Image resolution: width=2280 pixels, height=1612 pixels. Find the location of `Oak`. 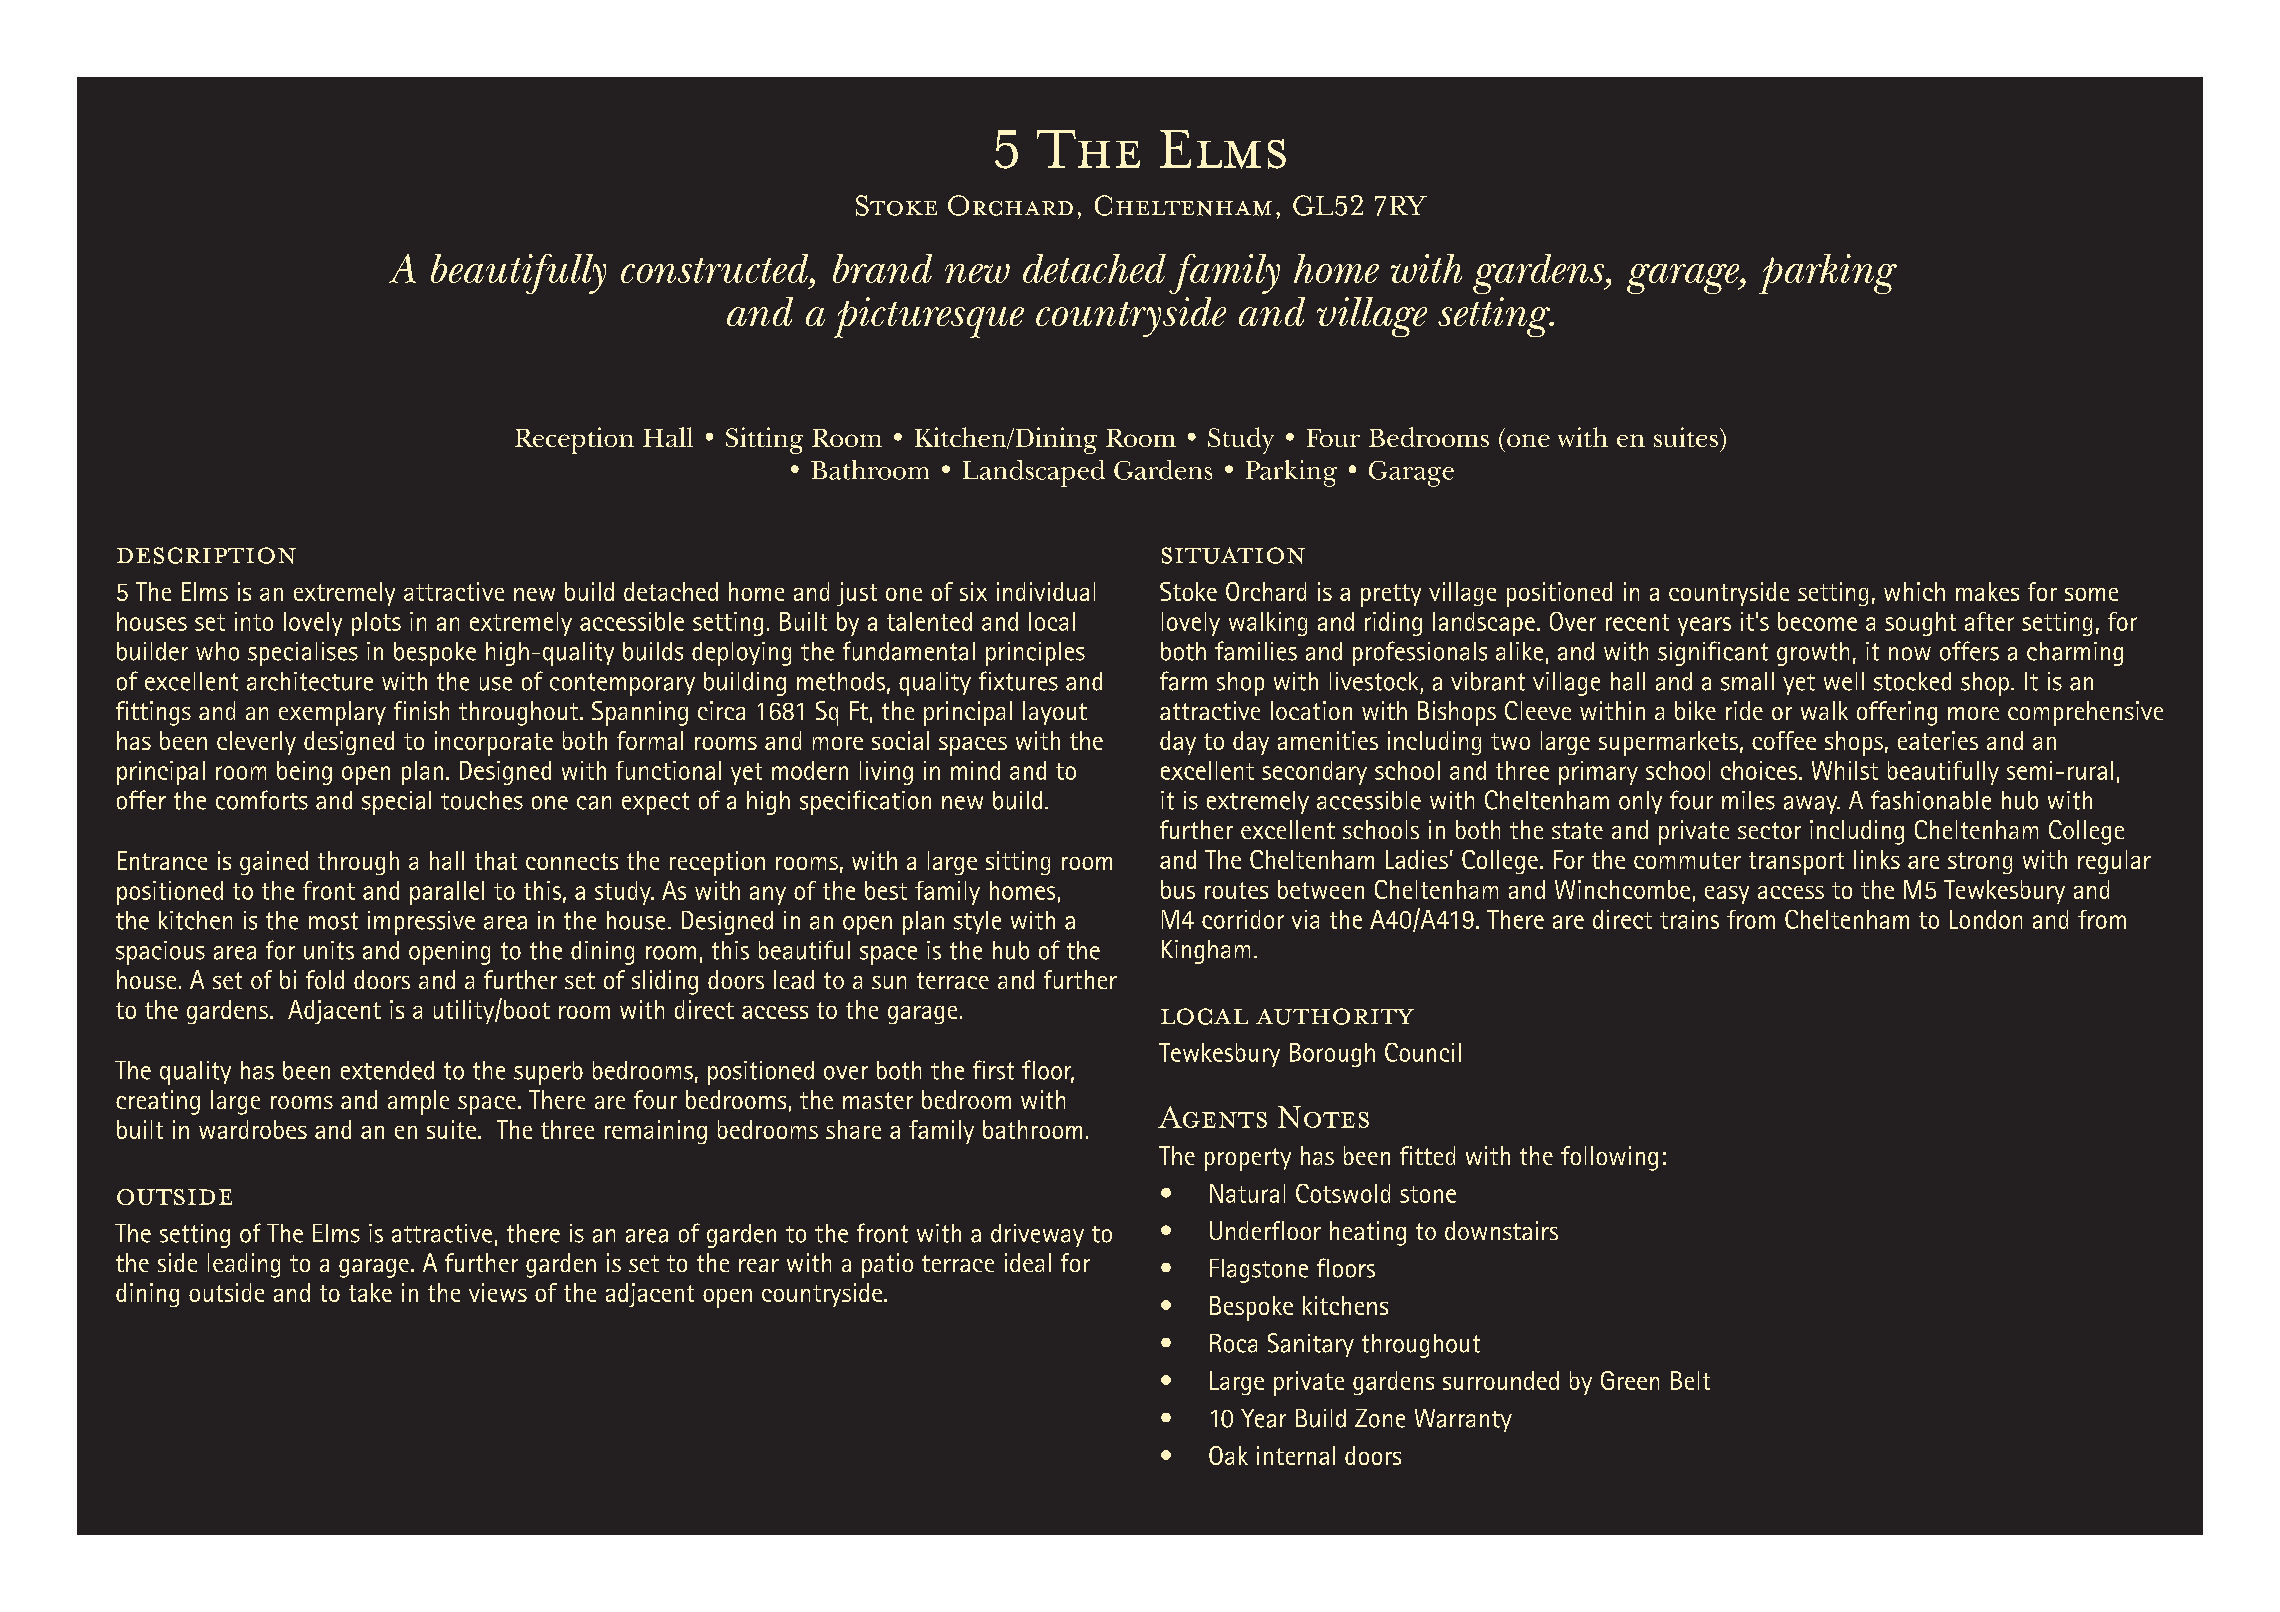

Oak is located at coordinates (1228, 1455).
